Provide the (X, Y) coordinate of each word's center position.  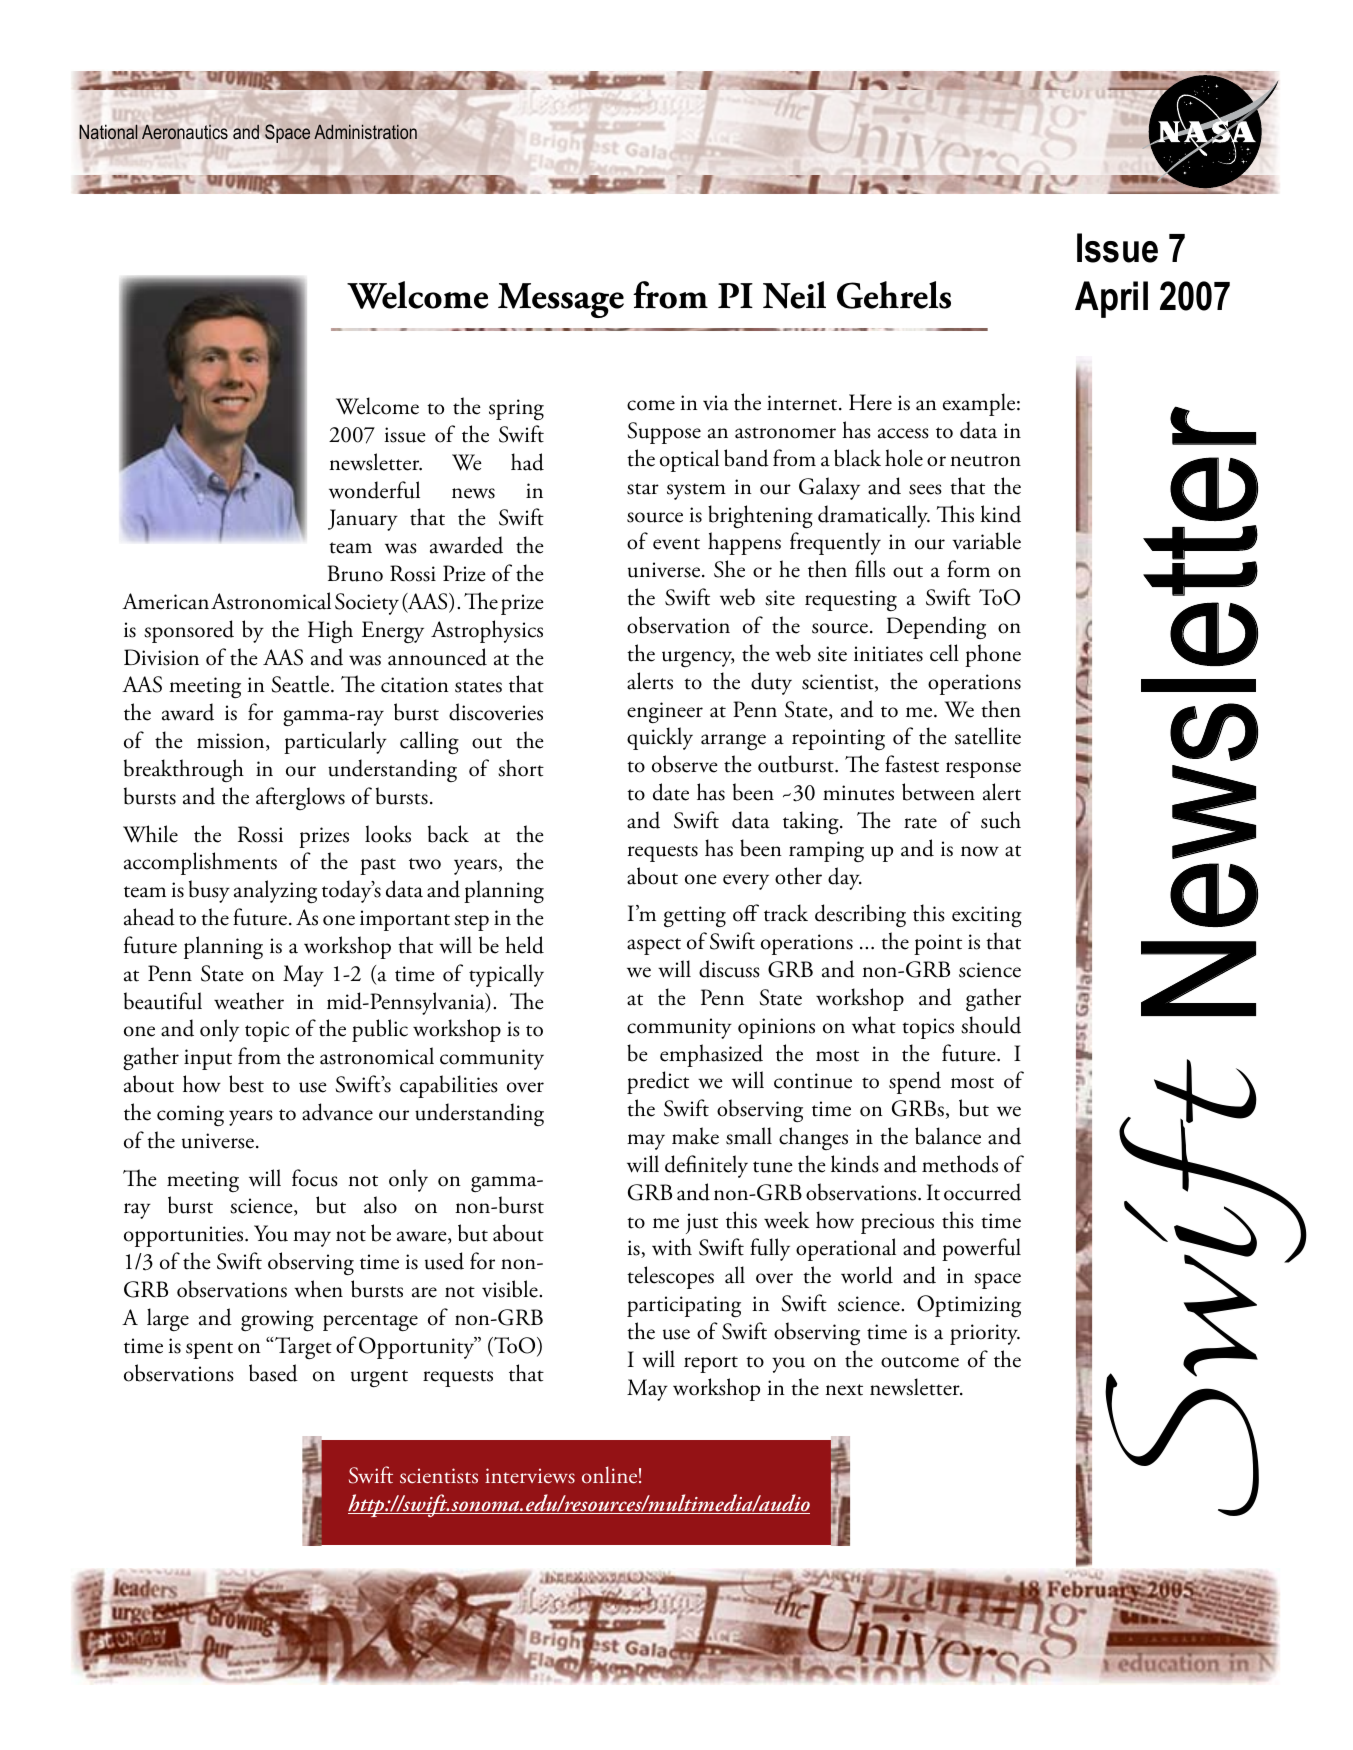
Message (561, 300)
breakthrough (184, 770)
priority (985, 1334)
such (1001, 820)
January (363, 520)
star (643, 489)
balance (948, 1136)
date (671, 792)
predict (658, 1082)
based (273, 1373)
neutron (985, 461)
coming (190, 1115)
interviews (530, 1476)
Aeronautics (185, 132)
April (1111, 299)
